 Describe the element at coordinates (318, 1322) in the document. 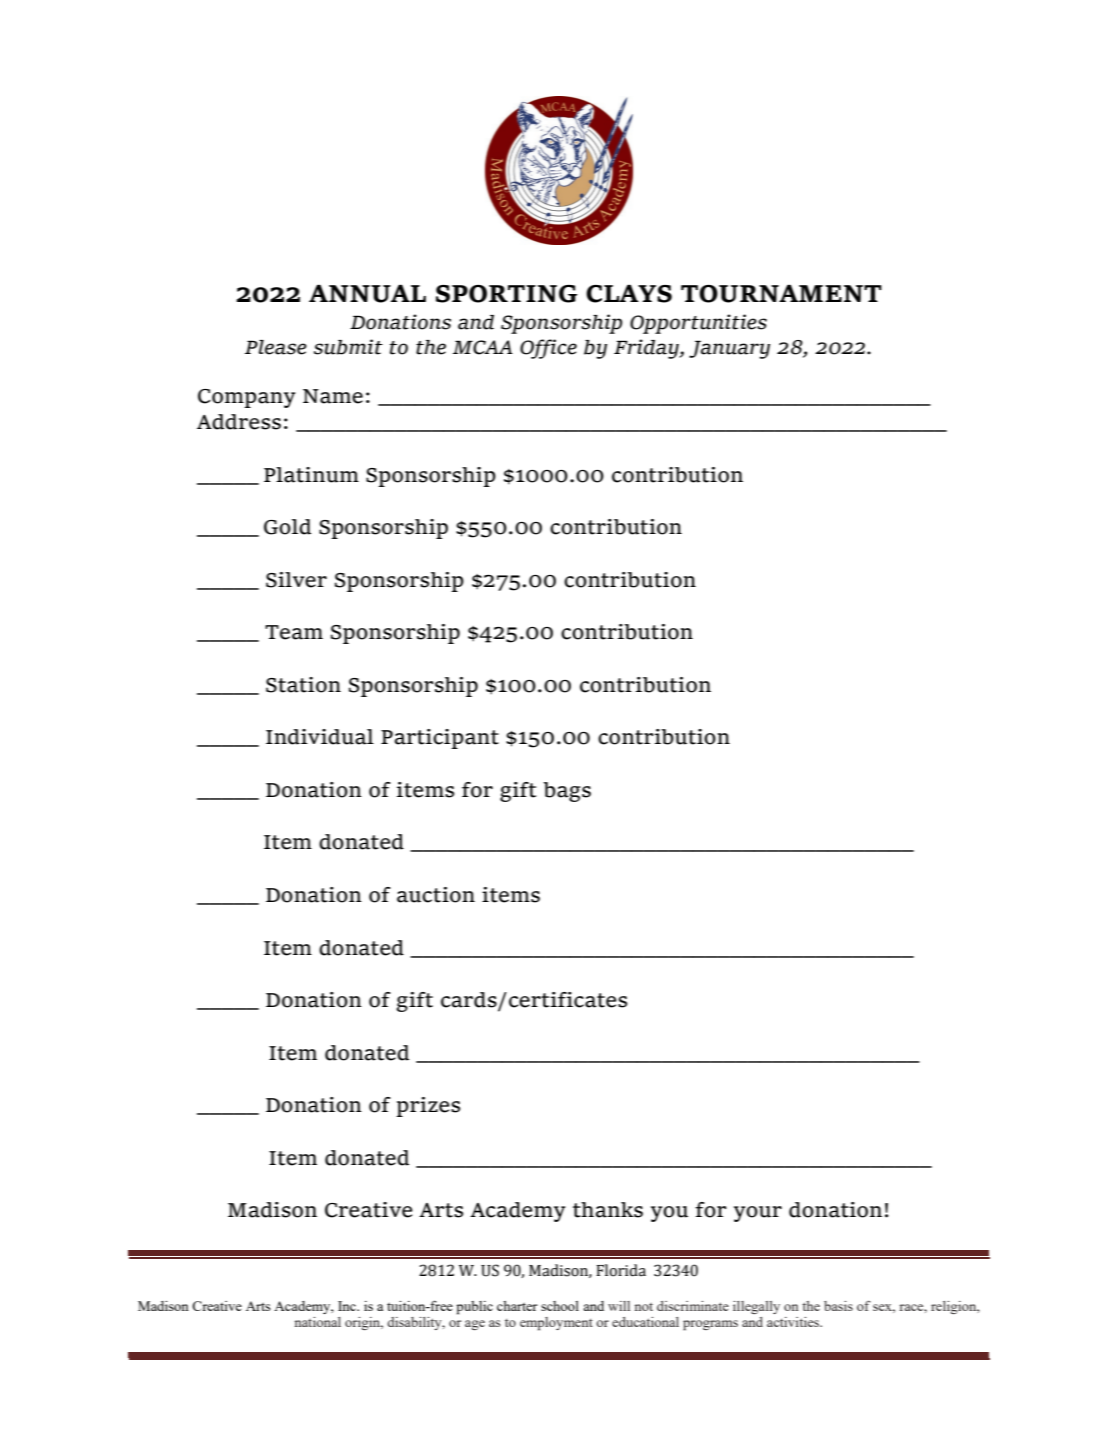

I see `national` at that location.
